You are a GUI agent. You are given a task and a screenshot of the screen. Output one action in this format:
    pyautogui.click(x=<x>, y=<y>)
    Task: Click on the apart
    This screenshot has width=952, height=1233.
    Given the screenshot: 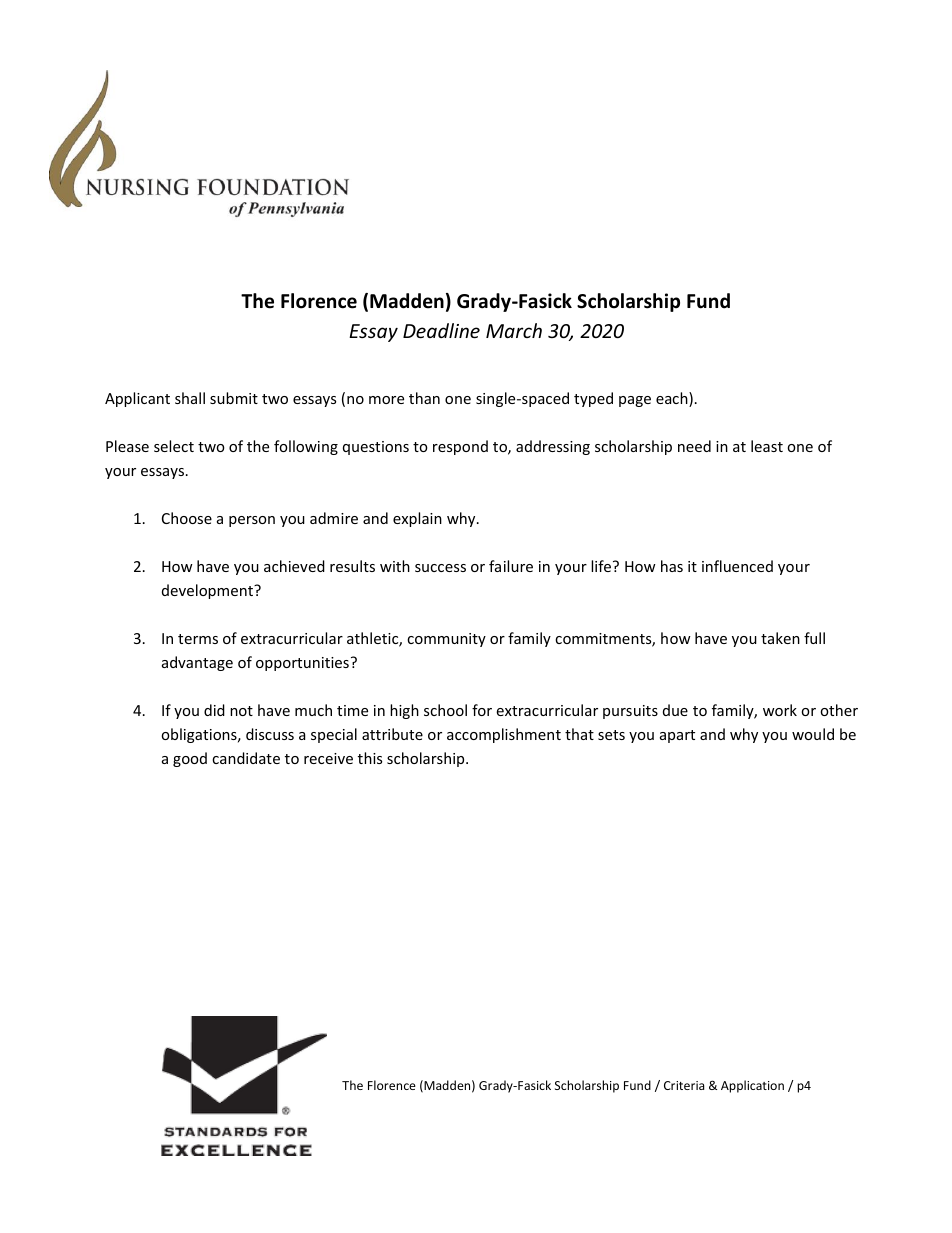 What is the action you would take?
    pyautogui.click(x=677, y=736)
